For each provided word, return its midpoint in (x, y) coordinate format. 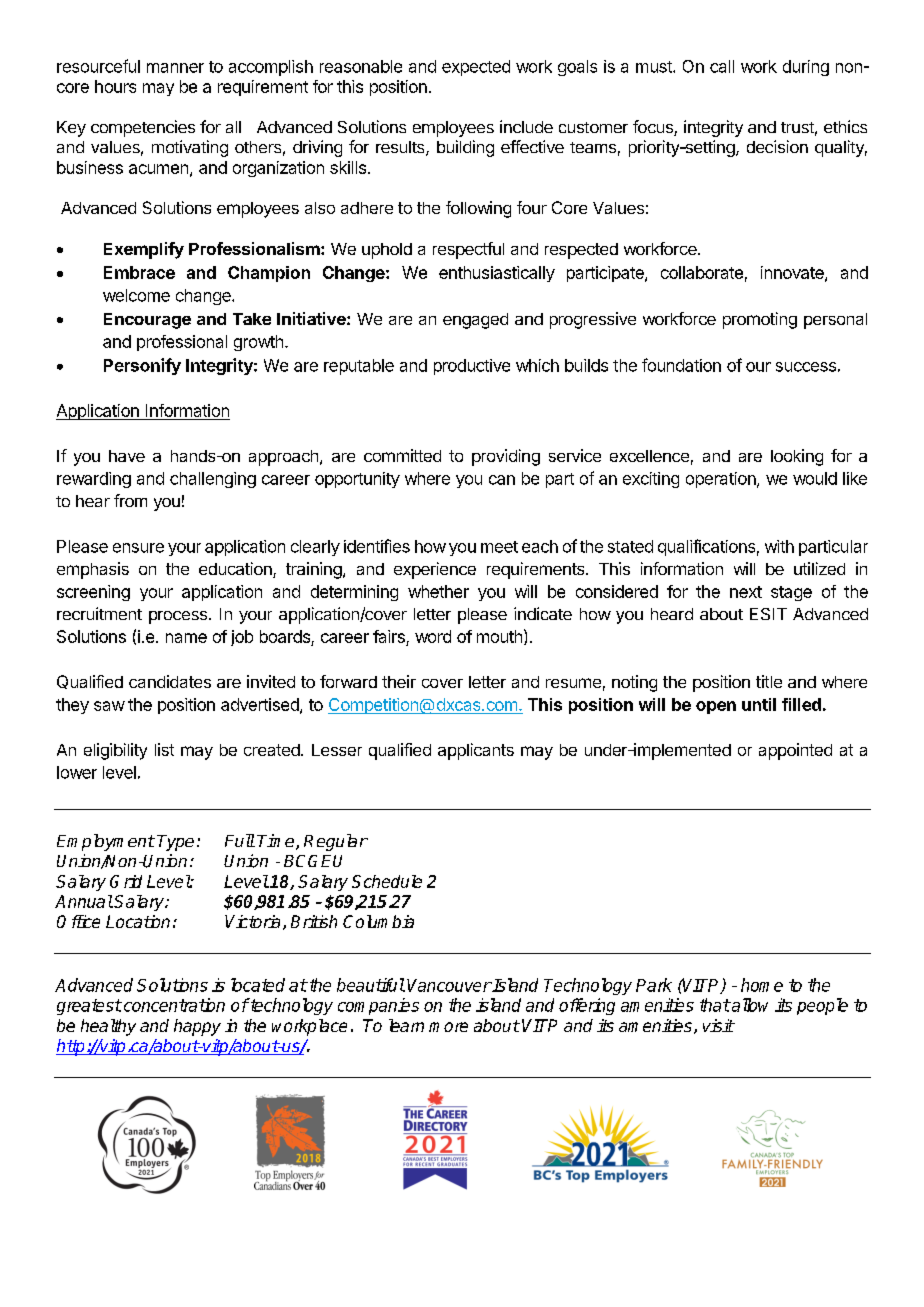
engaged (475, 321)
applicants (476, 751)
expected (476, 68)
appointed (795, 751)
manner (175, 68)
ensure (138, 548)
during (806, 68)
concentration (173, 1005)
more (448, 1027)
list (164, 749)
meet (499, 547)
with (779, 546)
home (762, 985)
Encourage (147, 321)
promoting (760, 320)
